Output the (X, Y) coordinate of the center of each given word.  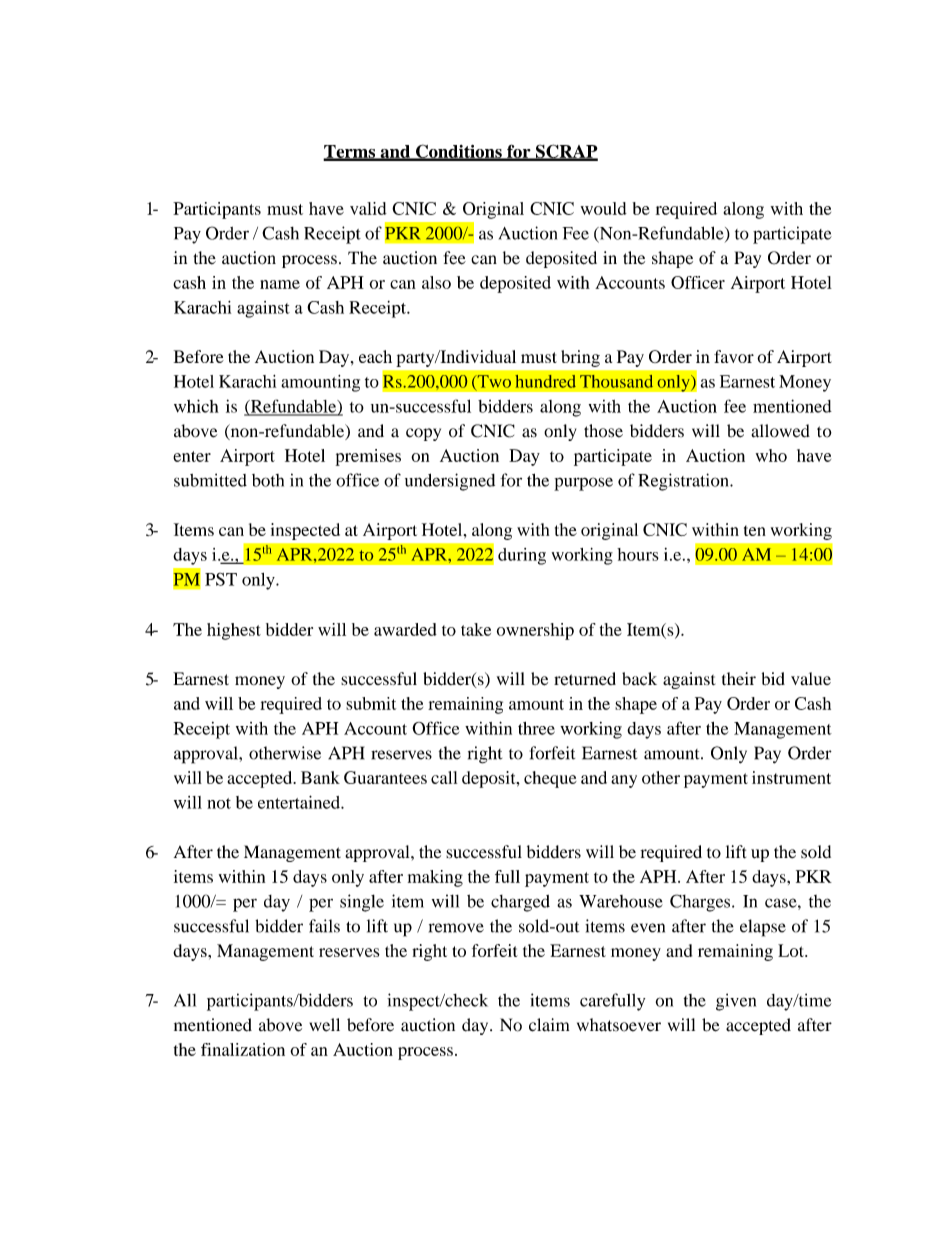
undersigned (450, 482)
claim (549, 1025)
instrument (791, 777)
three (536, 728)
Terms (350, 152)
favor (734, 356)
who (771, 455)
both (268, 480)
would (604, 208)
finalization (243, 1049)
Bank (320, 777)
